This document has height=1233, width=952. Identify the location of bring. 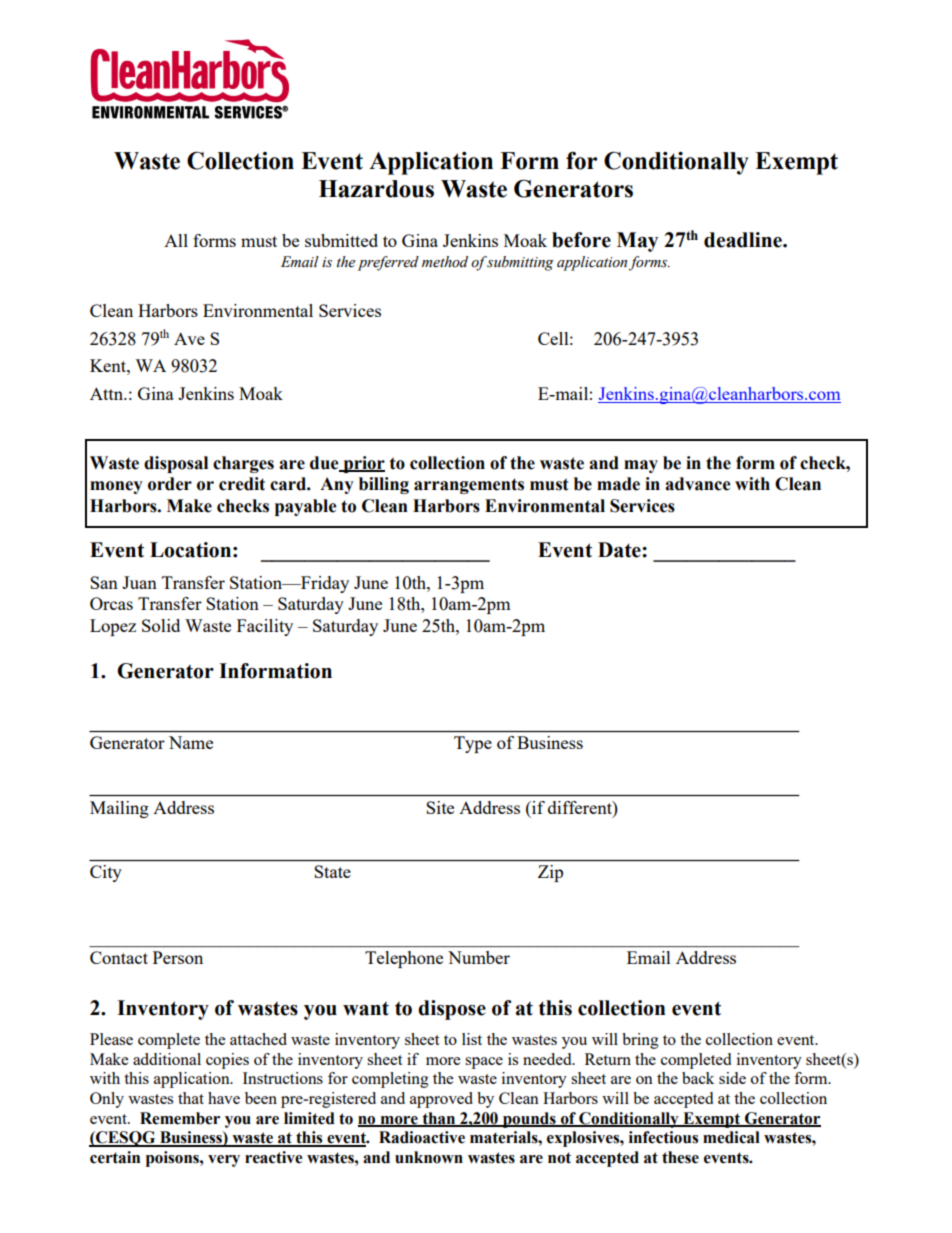
(640, 1041).
